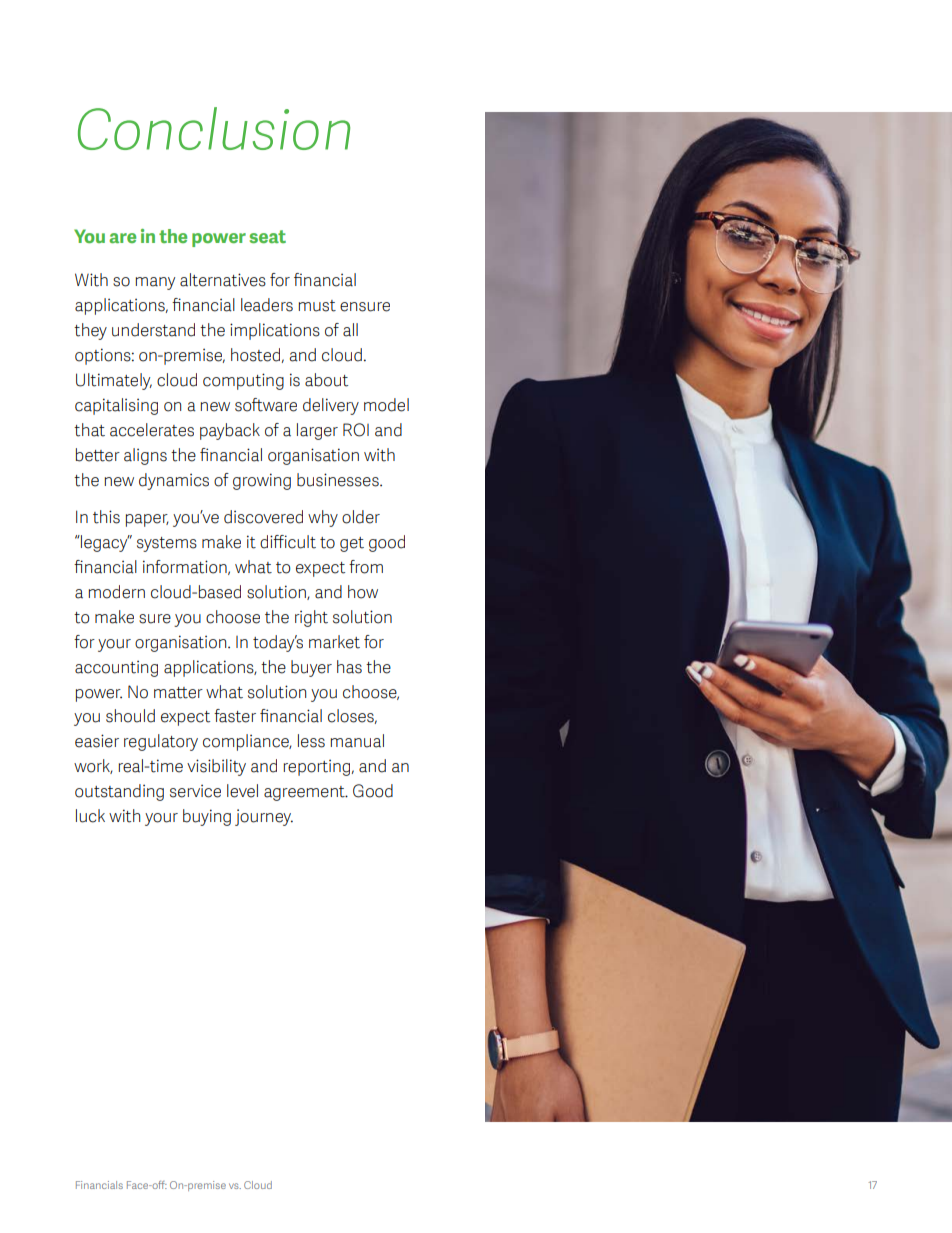 This page has width=952, height=1233. Describe the element at coordinates (288, 542) in the page. I see `difficult` at that location.
